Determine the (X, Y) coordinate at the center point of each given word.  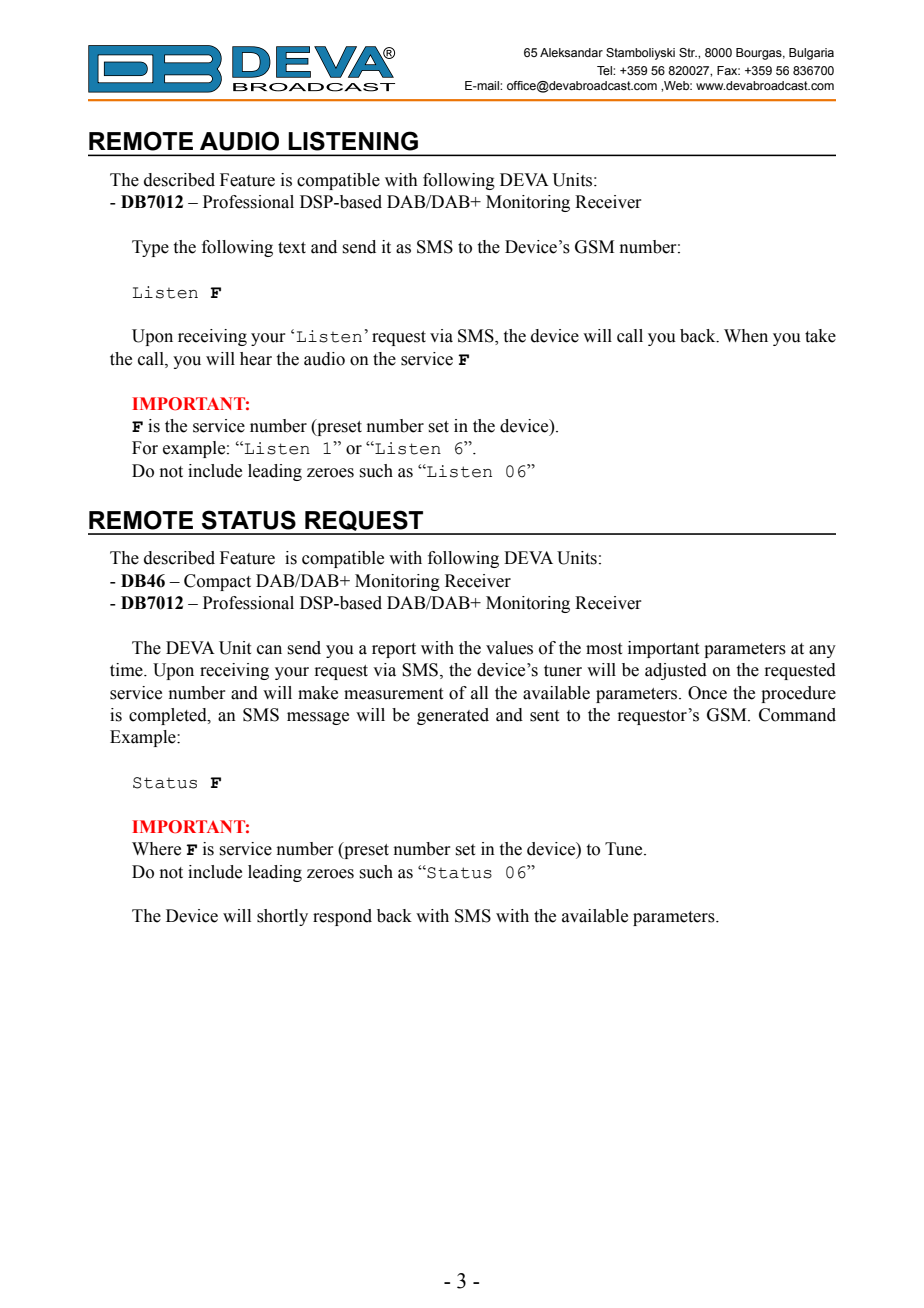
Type (150, 248)
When (746, 336)
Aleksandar (571, 52)
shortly (282, 917)
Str (688, 52)
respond (342, 917)
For (145, 448)
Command (797, 715)
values (509, 648)
